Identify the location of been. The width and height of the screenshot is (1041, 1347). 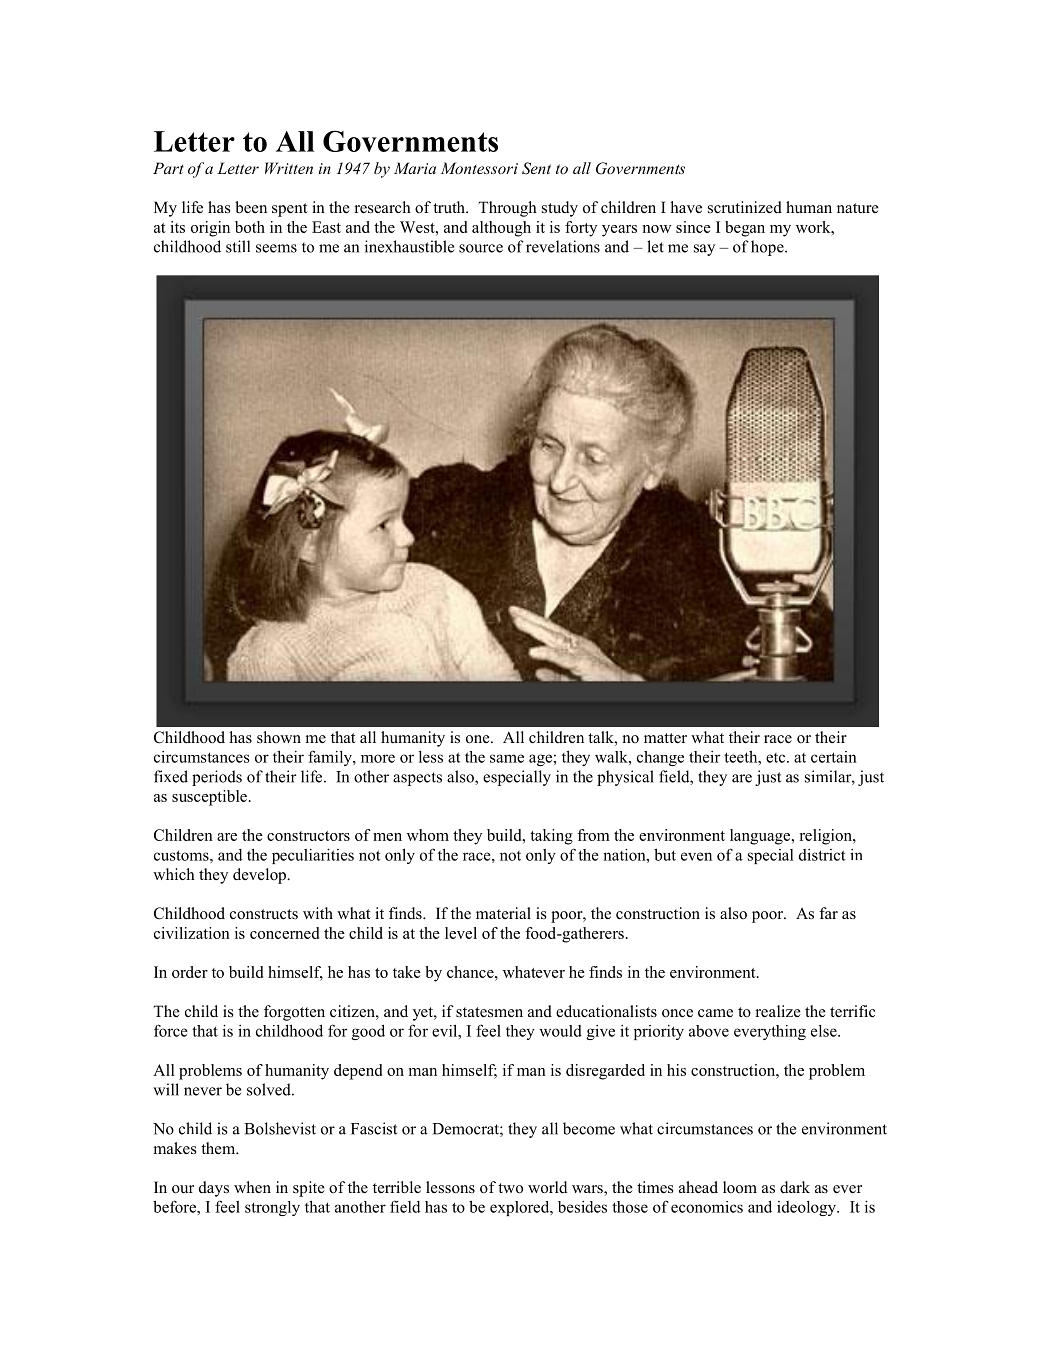
(251, 207).
